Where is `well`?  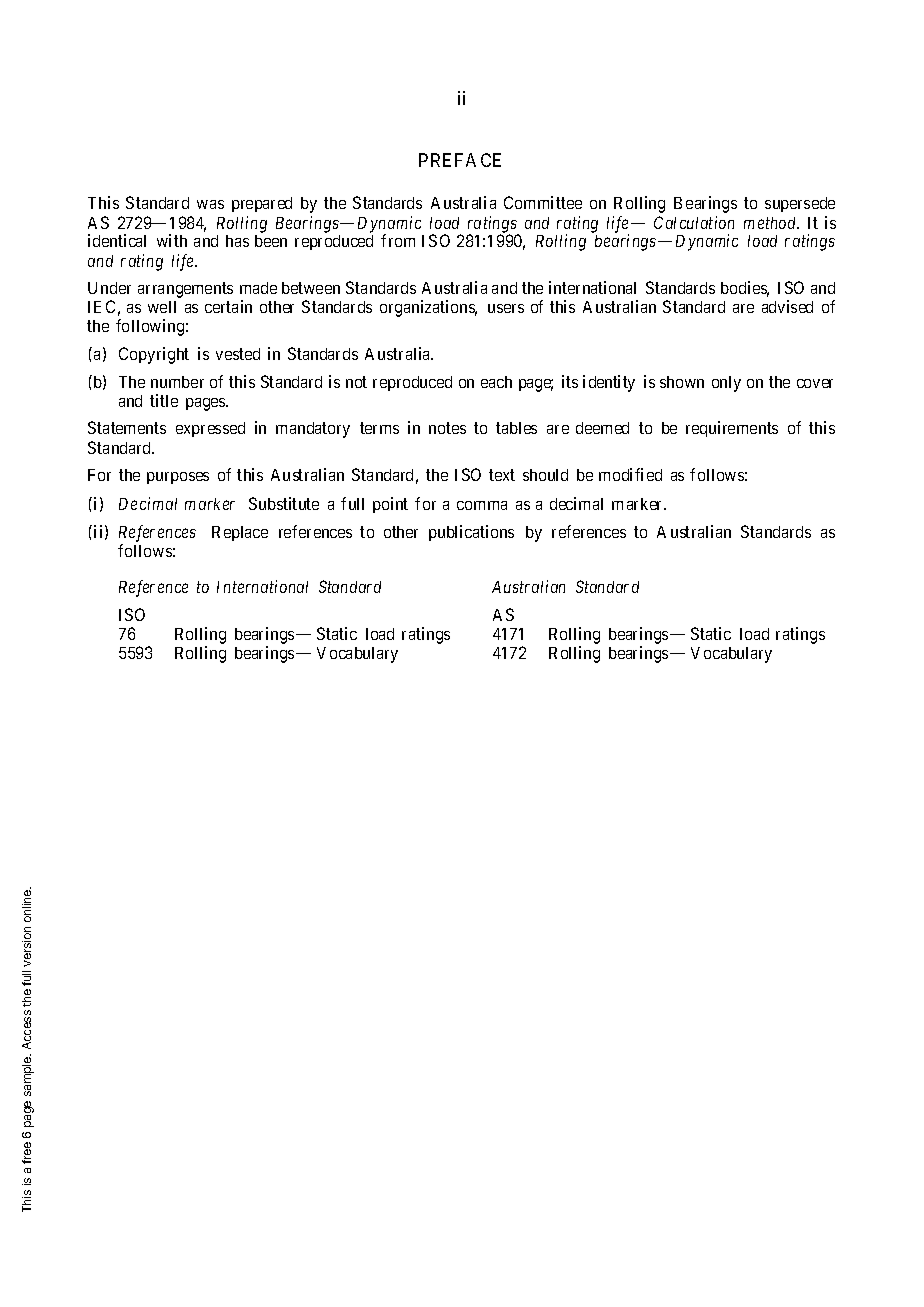 well is located at coordinates (162, 307).
